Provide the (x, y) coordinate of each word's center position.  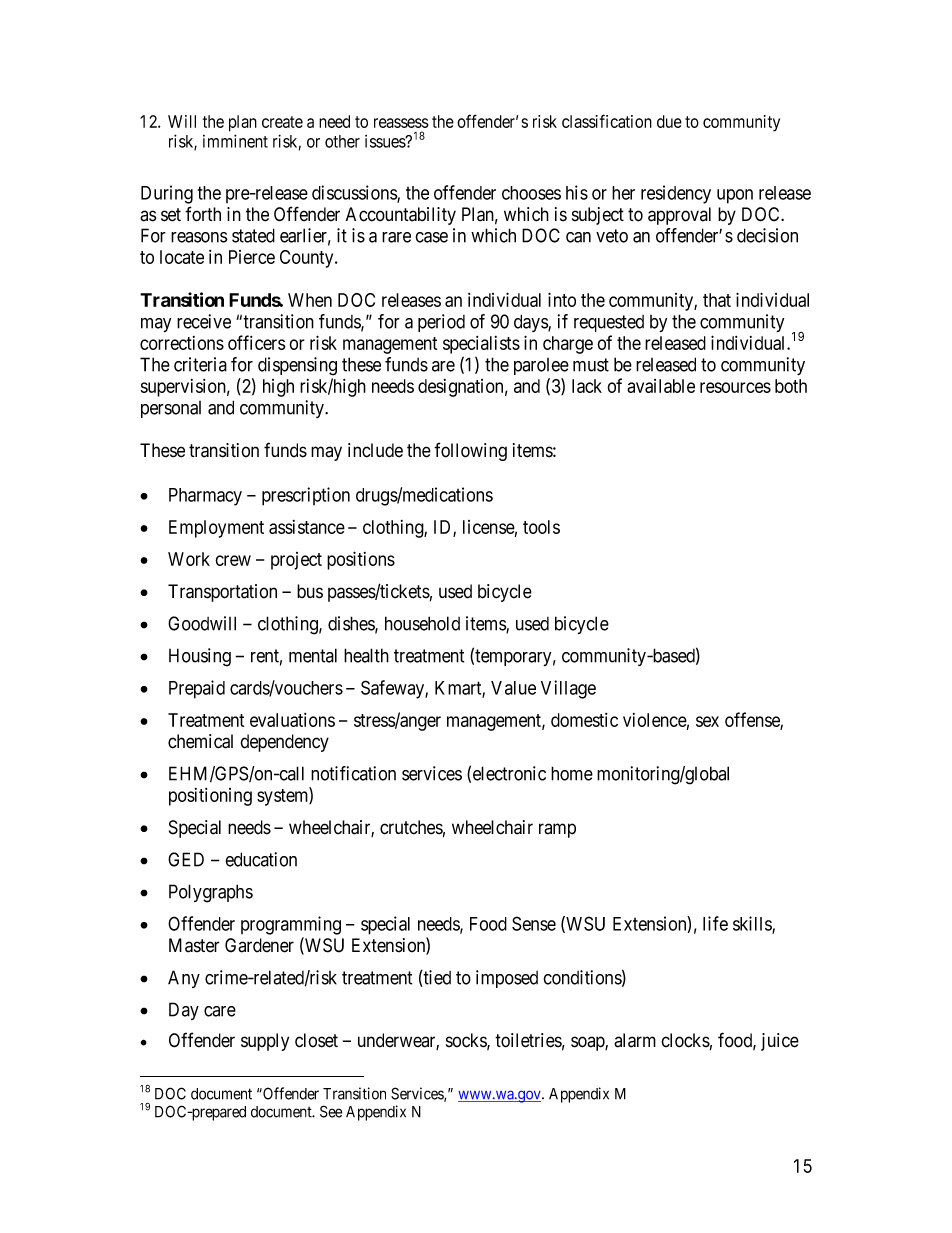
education (261, 859)
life (715, 923)
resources (735, 387)
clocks (685, 1040)
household (422, 623)
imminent (235, 141)
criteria (200, 364)
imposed (507, 979)
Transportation (222, 593)
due (669, 121)
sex (707, 721)
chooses (531, 193)
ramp (557, 830)
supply (265, 1042)
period (441, 323)
